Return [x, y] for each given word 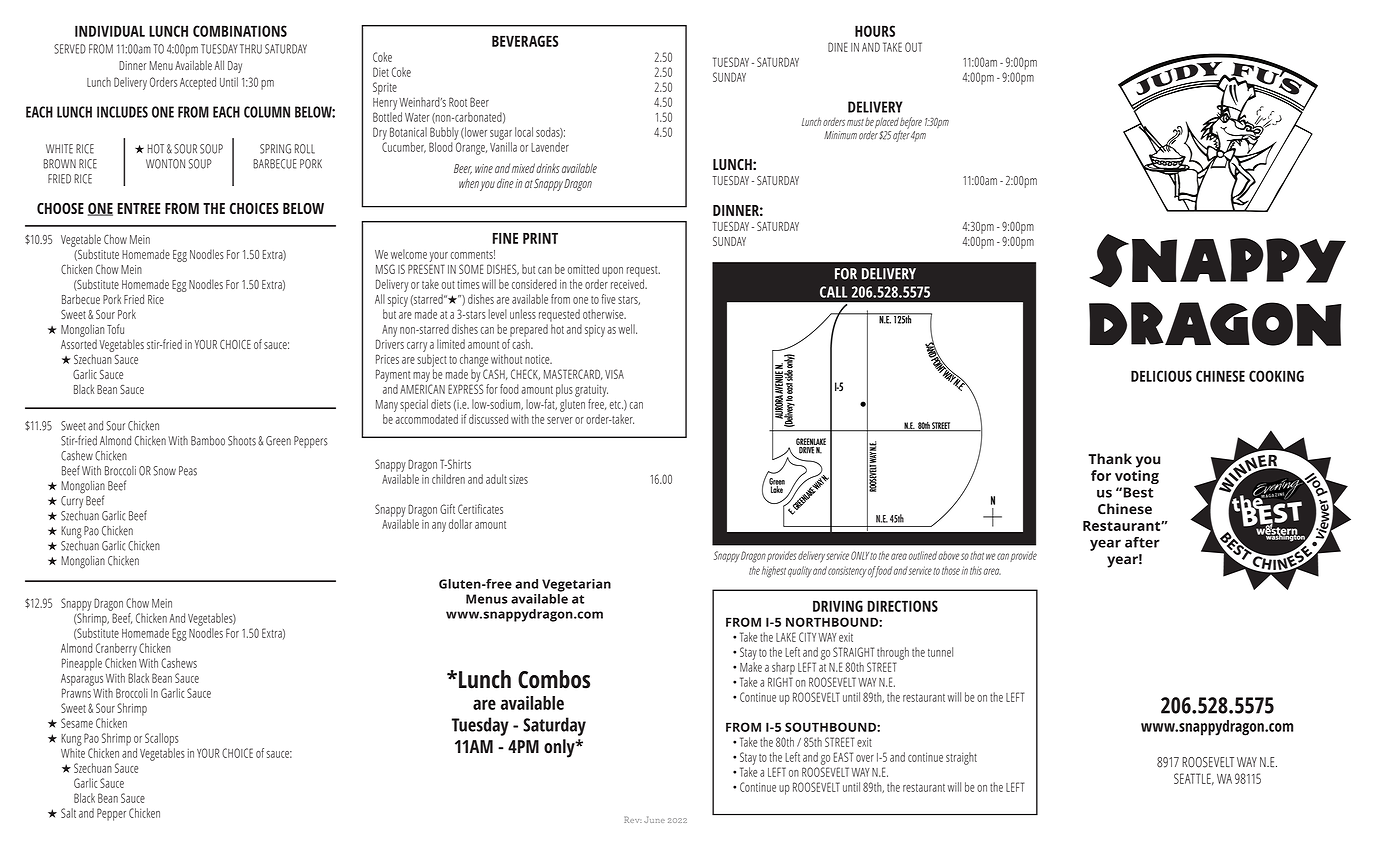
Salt [68, 813]
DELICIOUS [1161, 376]
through [893, 653]
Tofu [115, 329]
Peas [188, 471]
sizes [518, 479]
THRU [251, 49]
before [911, 124]
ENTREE [138, 208]
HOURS [875, 31]
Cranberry [116, 649]
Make [751, 667]
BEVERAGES [525, 41]
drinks [548, 168]
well [627, 329]
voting [1137, 477]
